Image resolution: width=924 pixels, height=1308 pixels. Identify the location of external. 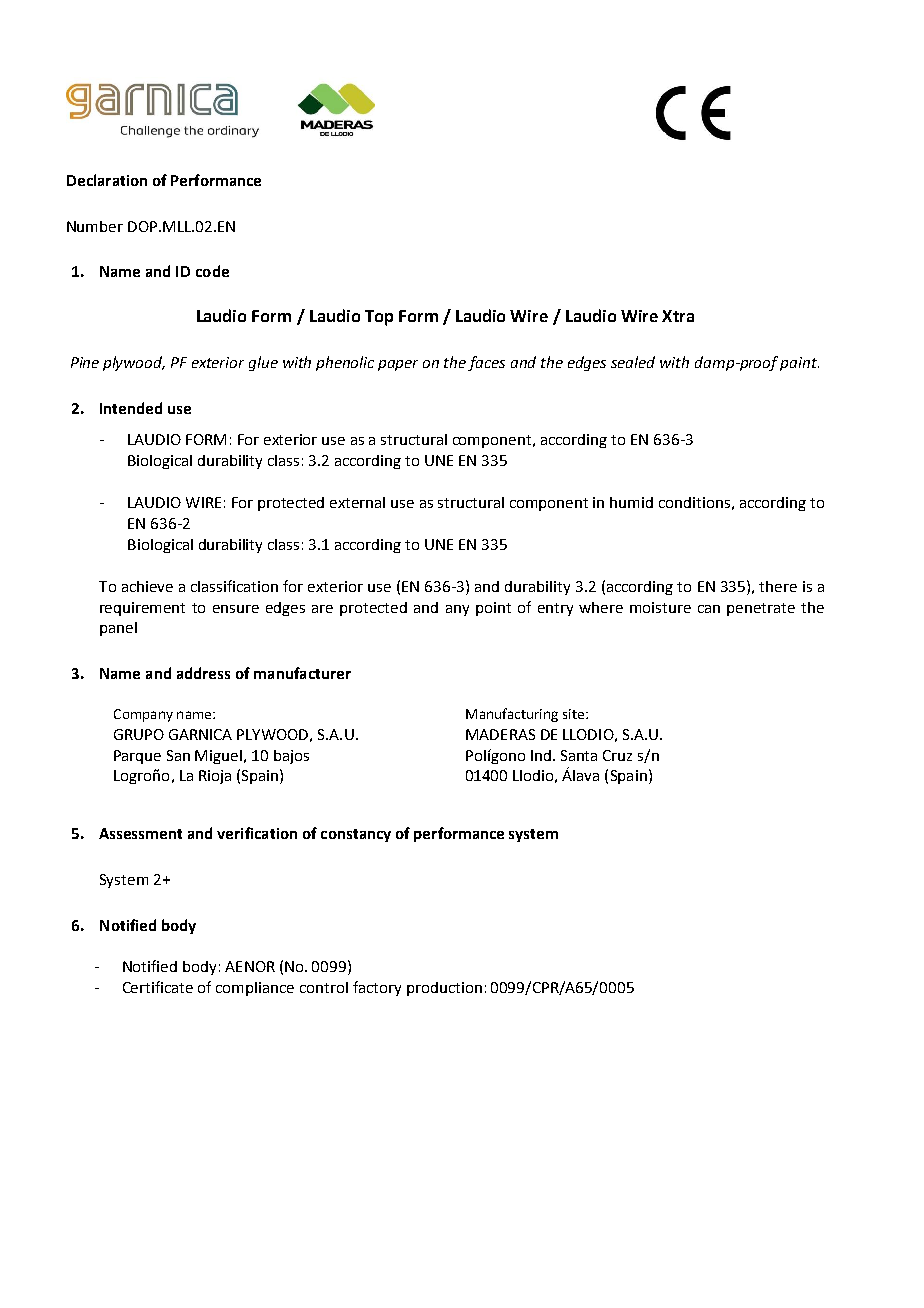
(357, 502).
